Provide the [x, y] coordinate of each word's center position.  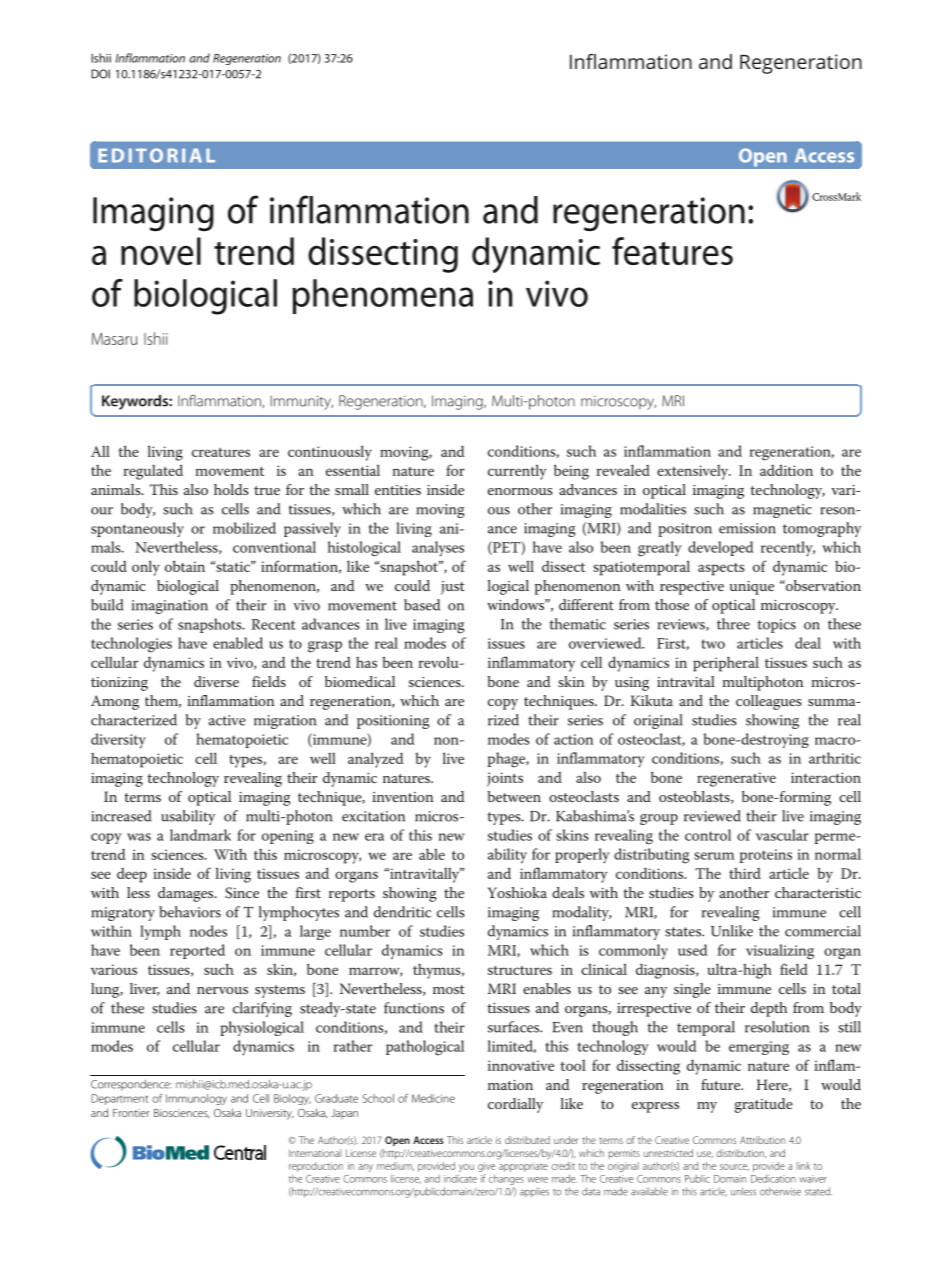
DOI [100, 74]
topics [776, 626]
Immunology [196, 1099]
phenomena [382, 296]
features [672, 251]
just [453, 588]
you [466, 1168]
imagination [170, 607]
